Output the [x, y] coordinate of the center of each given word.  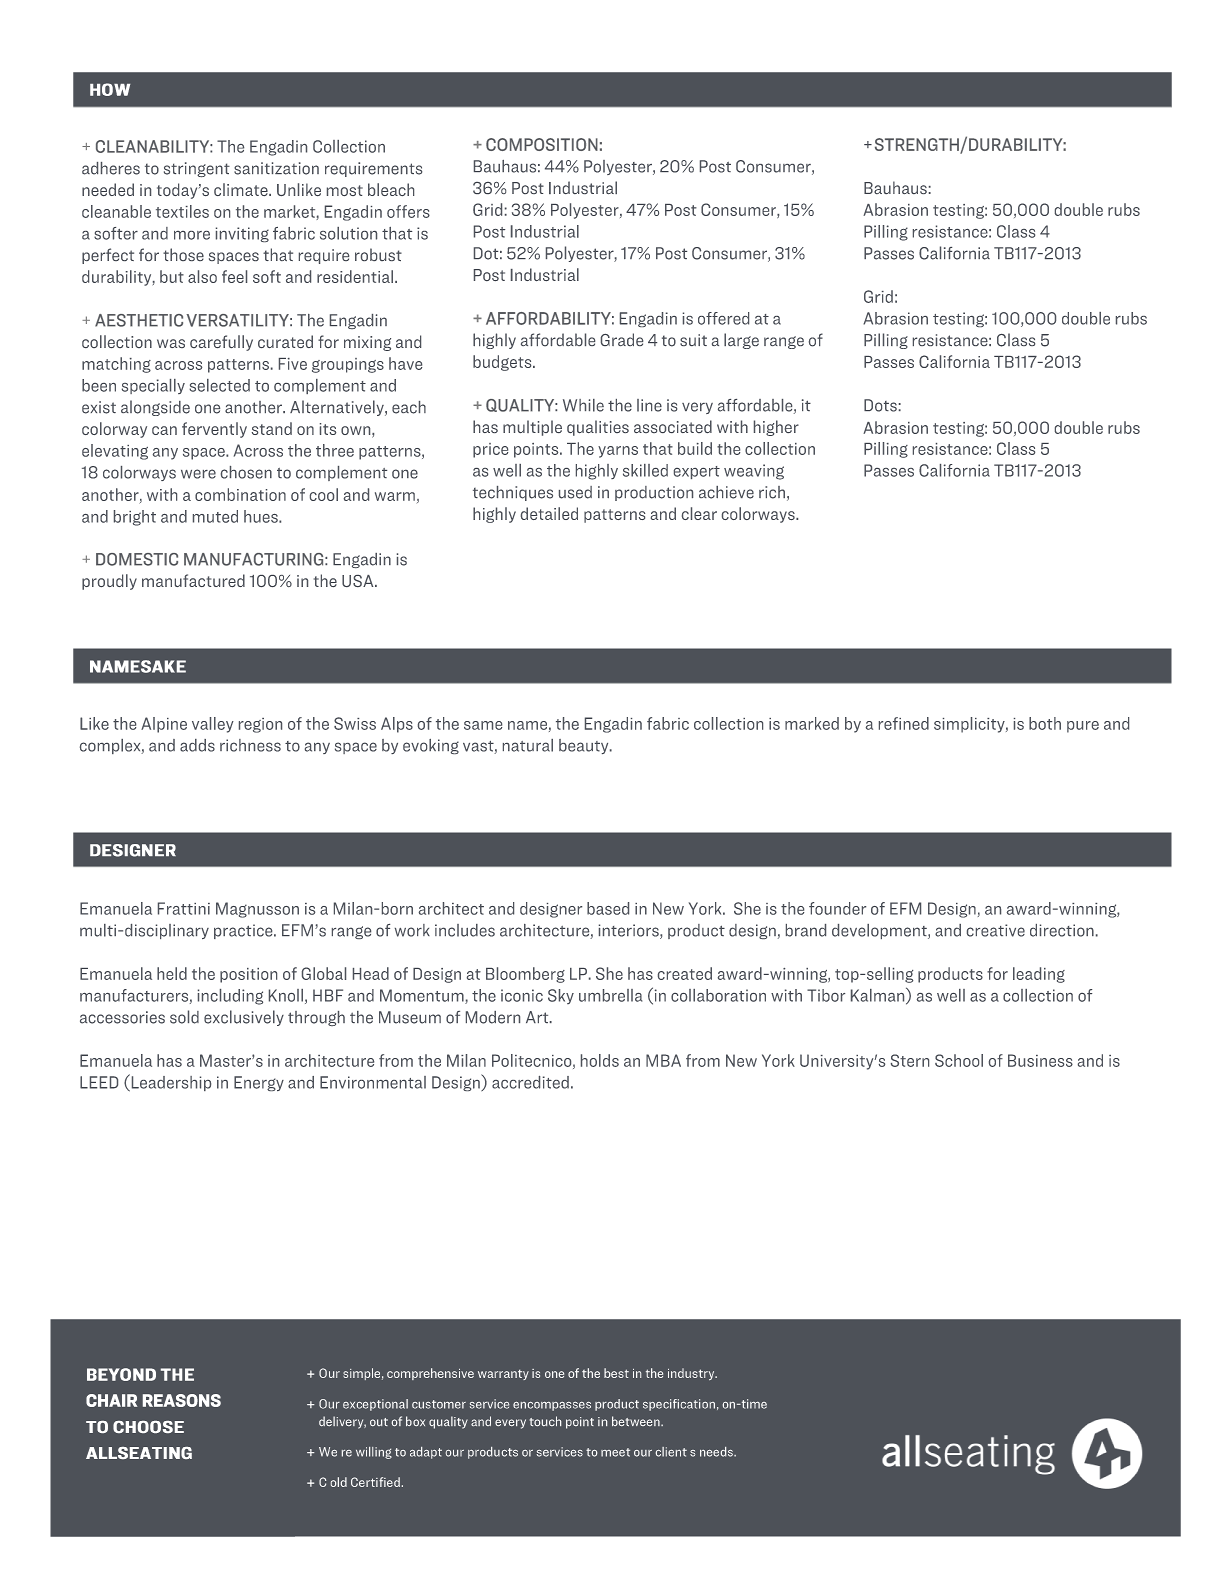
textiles [182, 211]
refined [904, 723]
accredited [530, 1082]
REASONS [182, 1400]
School [959, 1060]
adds [197, 745]
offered [723, 318]
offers [408, 211]
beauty [585, 746]
